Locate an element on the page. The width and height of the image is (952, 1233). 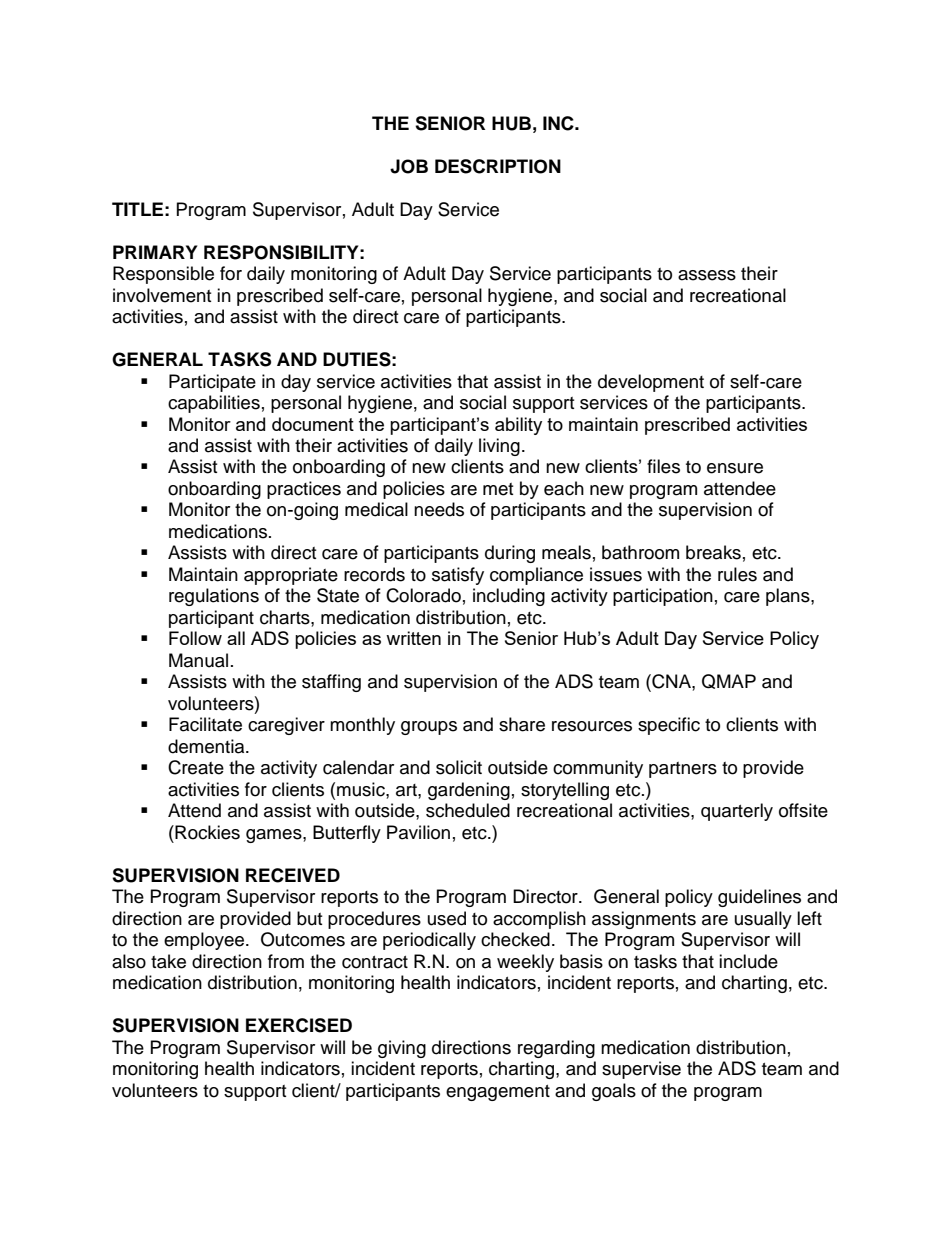
written is located at coordinates (413, 638).
